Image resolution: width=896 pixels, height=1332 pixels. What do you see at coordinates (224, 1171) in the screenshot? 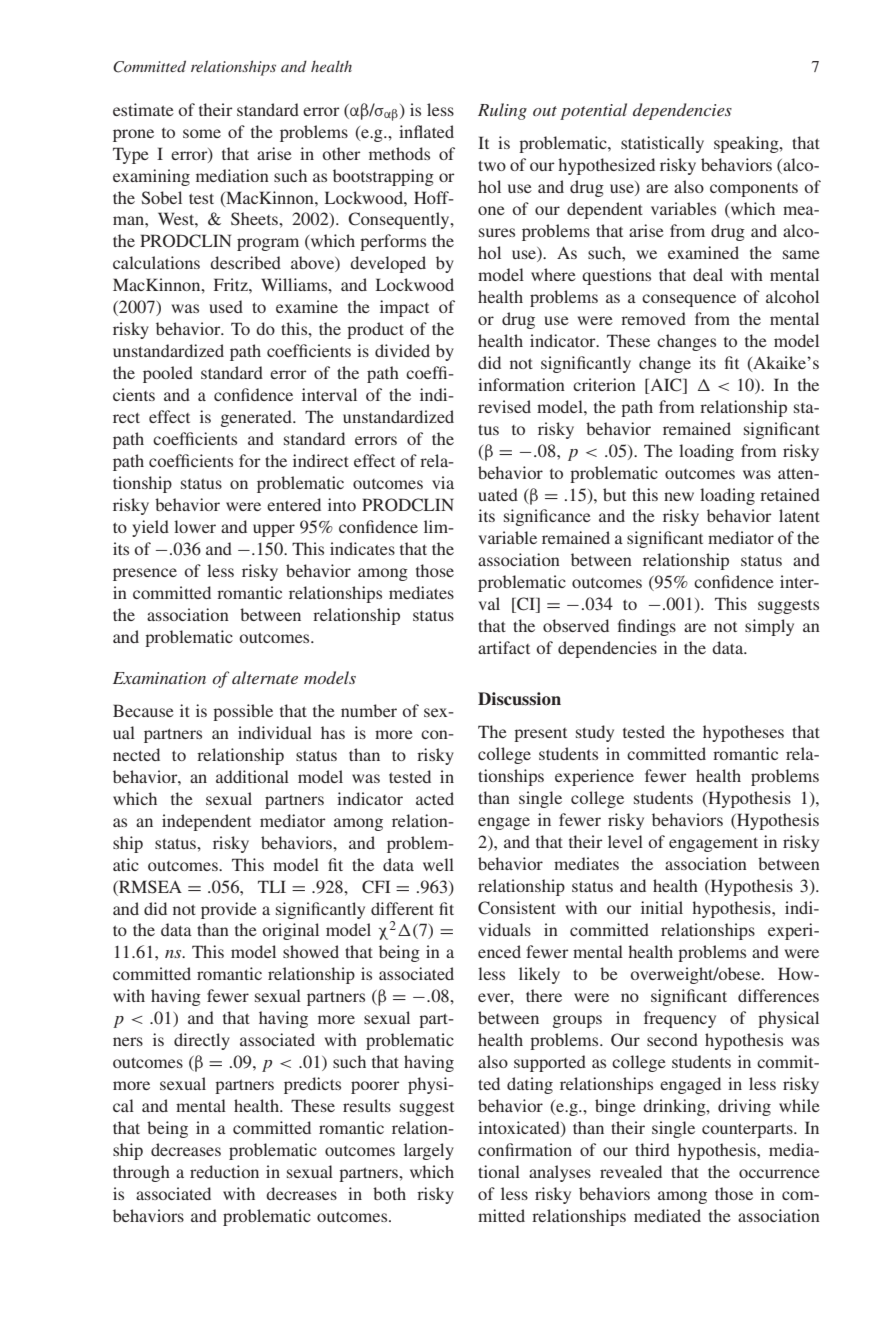
I see `reduction` at bounding box center [224, 1171].
